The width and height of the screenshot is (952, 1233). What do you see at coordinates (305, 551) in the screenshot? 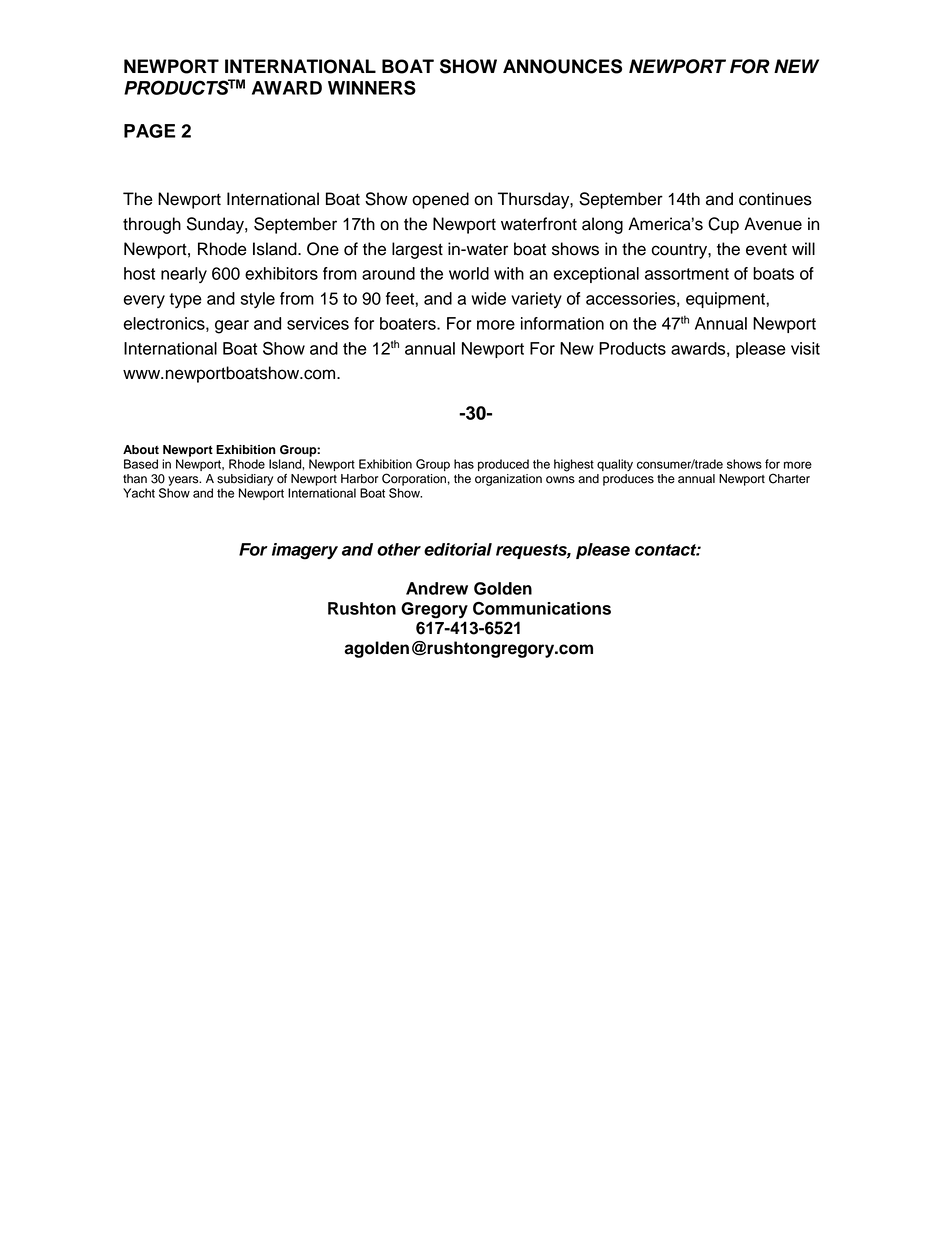
I see `imagery` at bounding box center [305, 551].
